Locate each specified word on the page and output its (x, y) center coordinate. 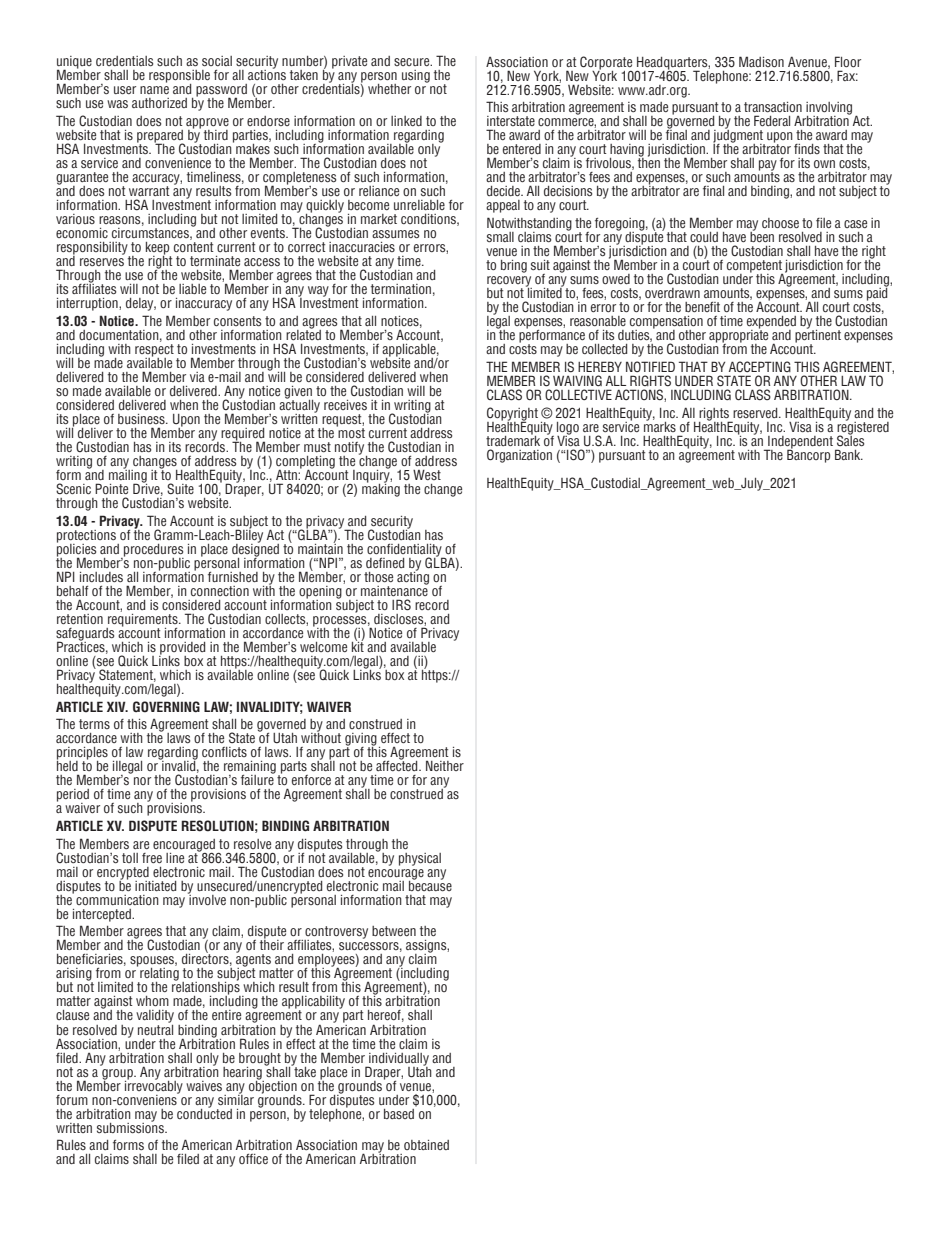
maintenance (395, 589)
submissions (131, 1126)
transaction (773, 107)
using (416, 76)
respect (154, 351)
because (430, 884)
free (152, 858)
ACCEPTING (760, 366)
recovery (509, 282)
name (154, 90)
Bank (849, 454)
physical (420, 859)
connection (220, 591)
